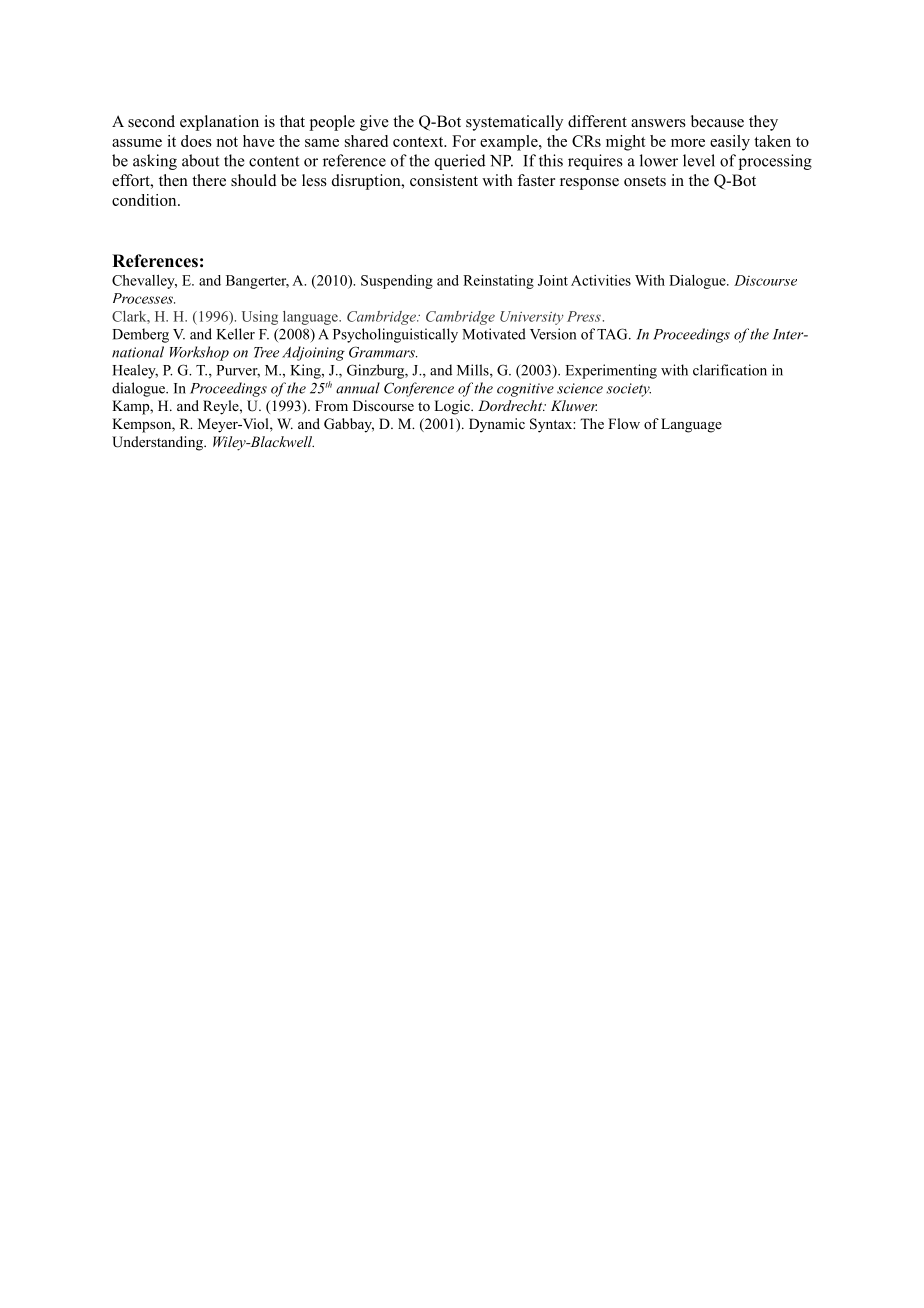 This document has width=924, height=1308. I want to click on Keller, so click(235, 334).
